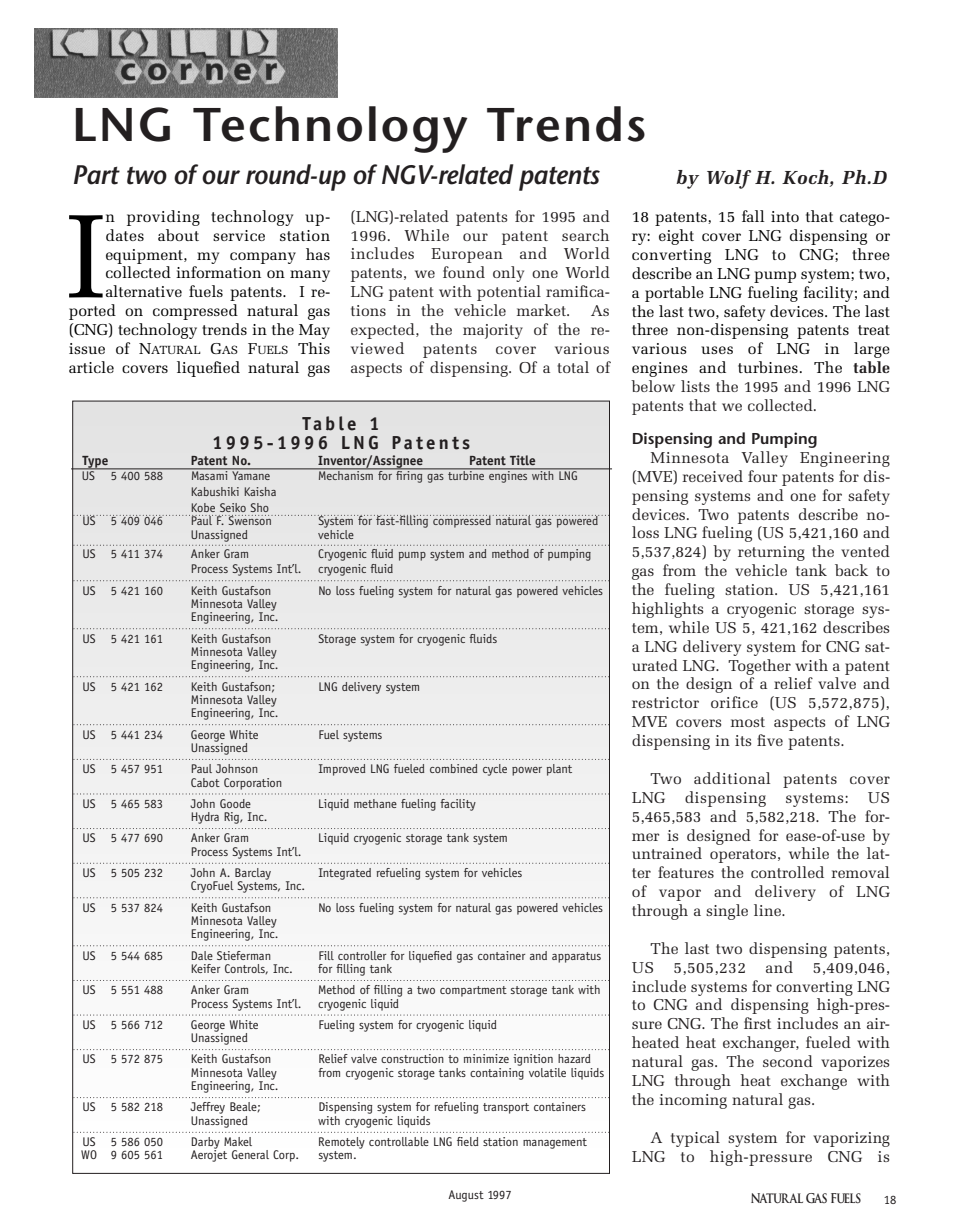 Image resolution: width=962 pixels, height=1232 pixels. Describe the element at coordinates (785, 216) in the screenshot. I see `into` at that location.
